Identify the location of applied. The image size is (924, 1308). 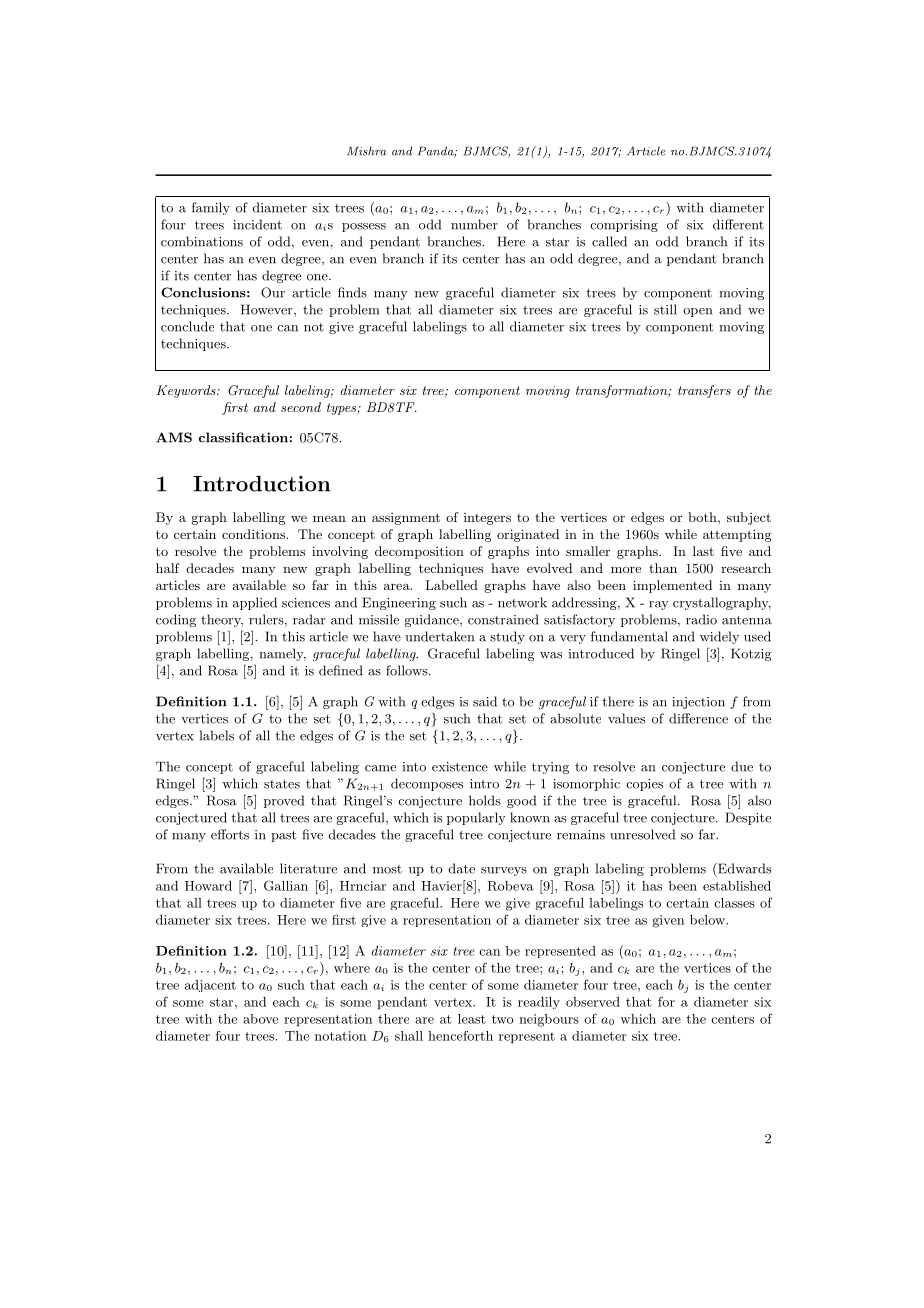
(255, 603).
